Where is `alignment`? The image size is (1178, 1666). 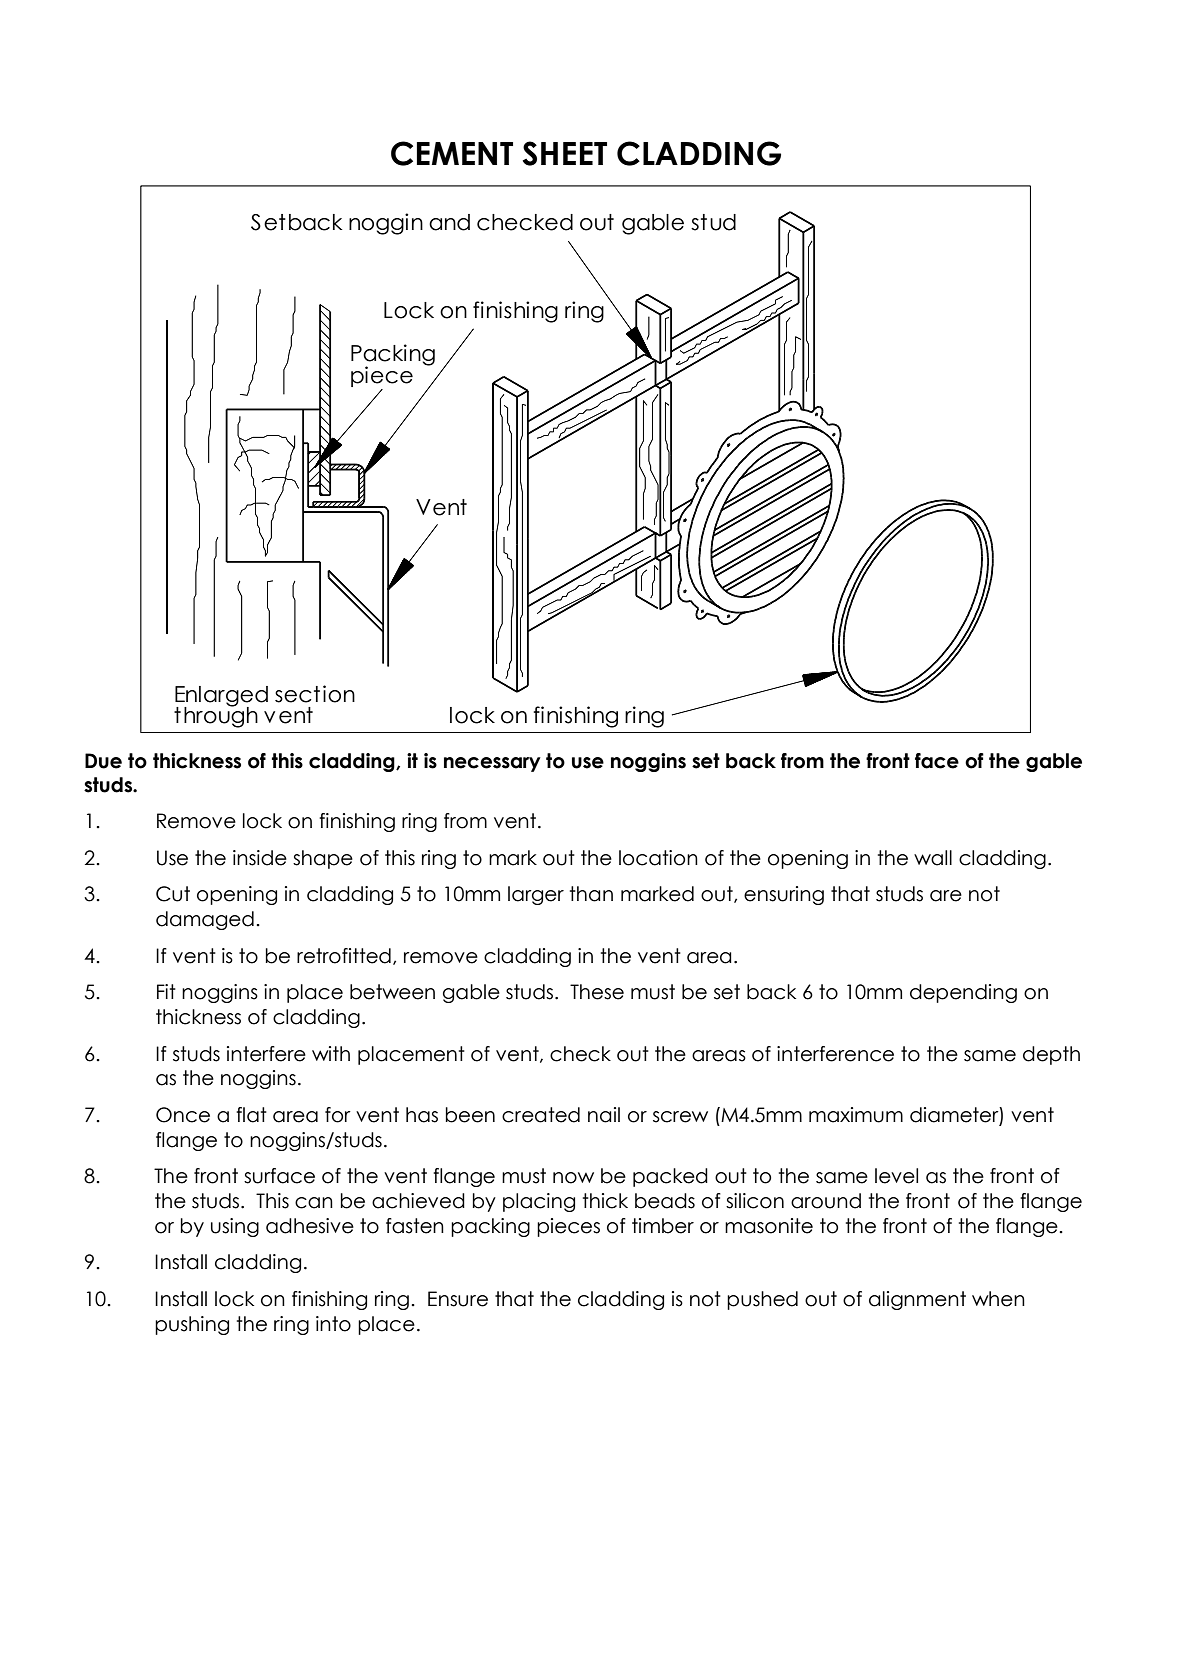 alignment is located at coordinates (917, 1300).
